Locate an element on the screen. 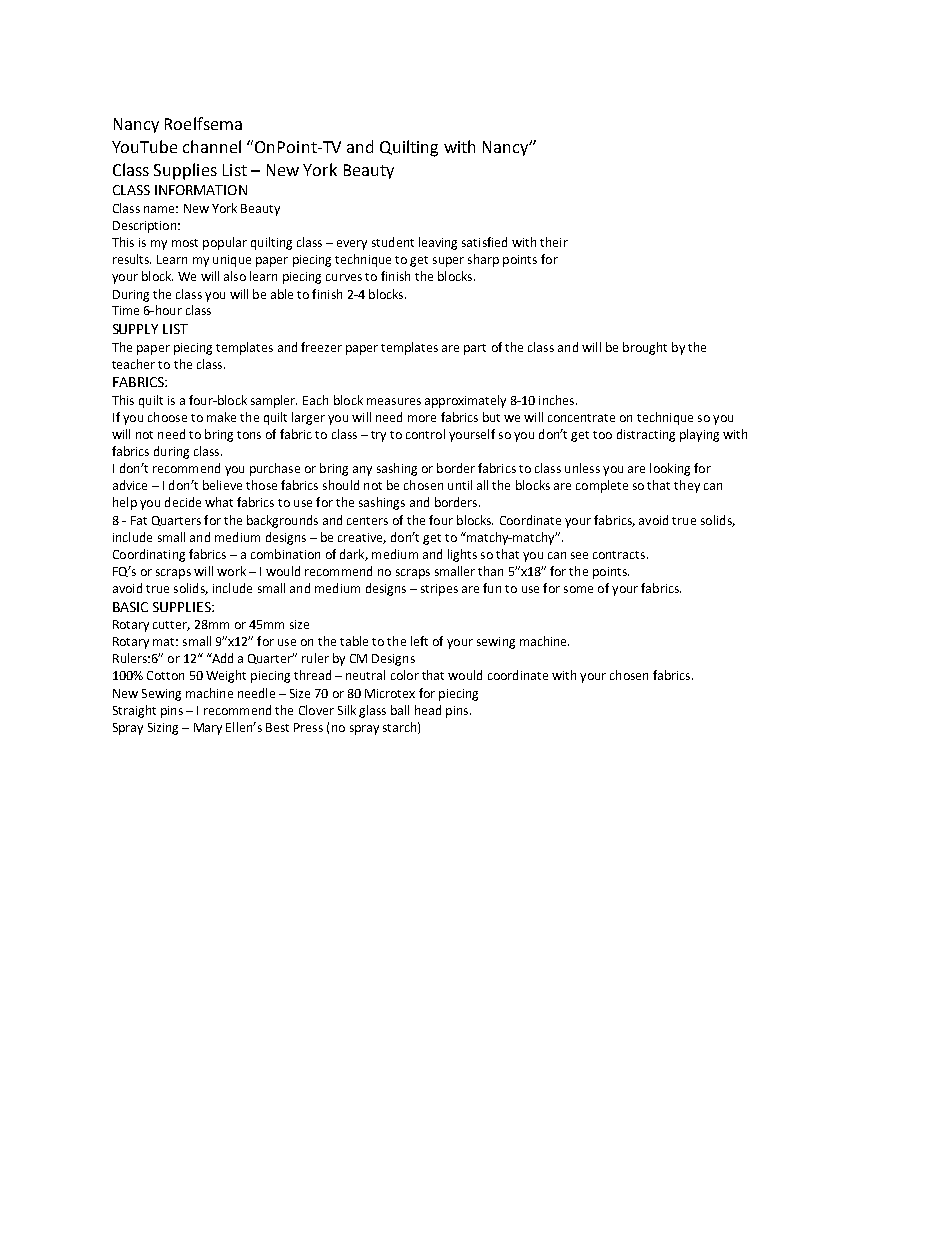 This screenshot has height=1233, width=952. some is located at coordinates (578, 589).
